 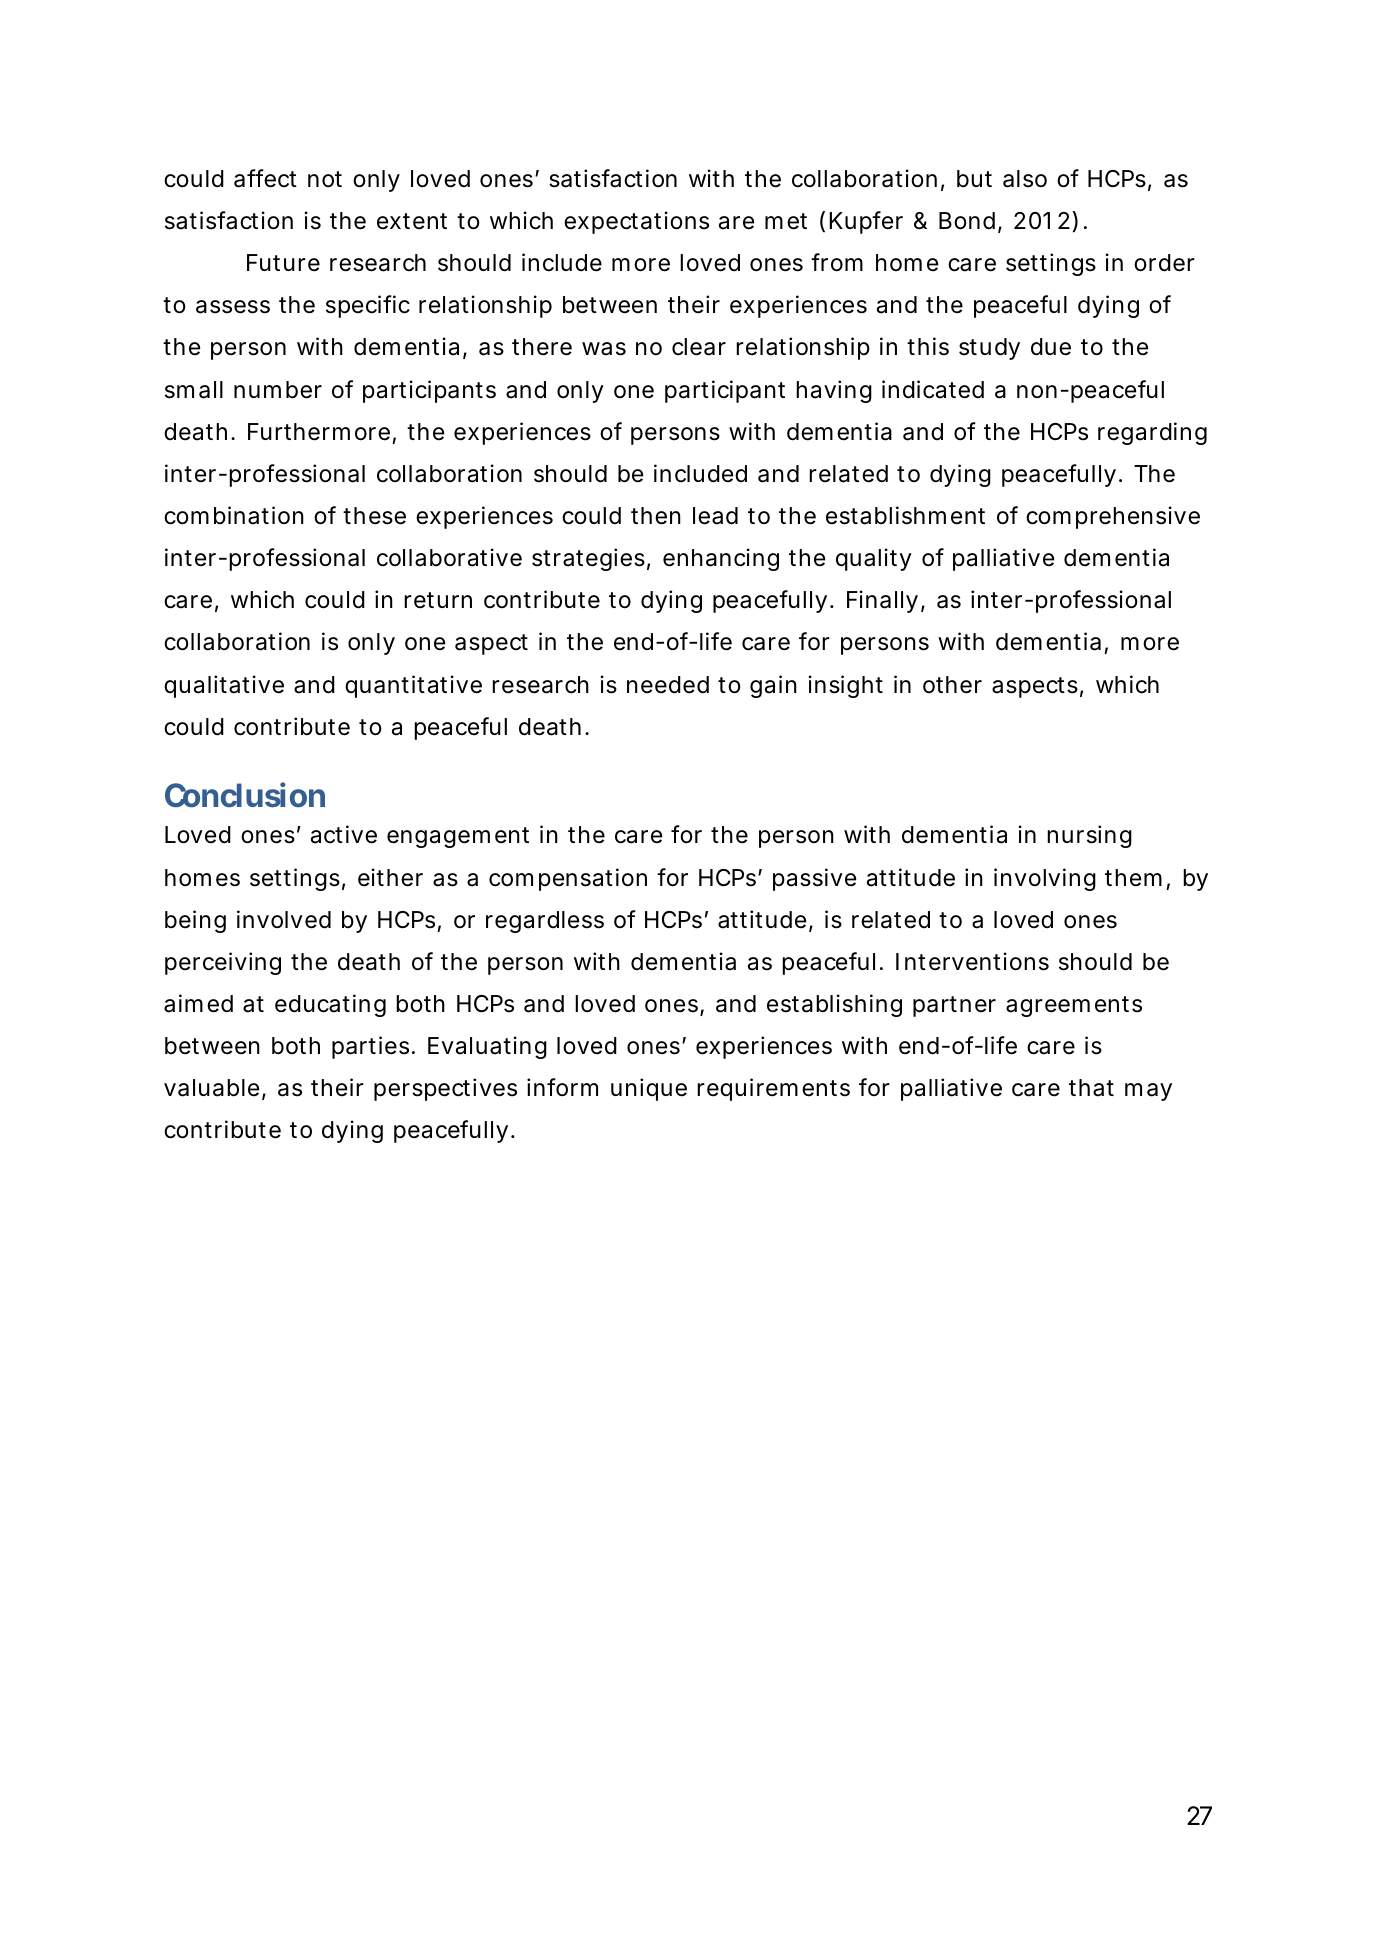 What do you see at coordinates (1164, 263) in the screenshot?
I see `order` at bounding box center [1164, 263].
